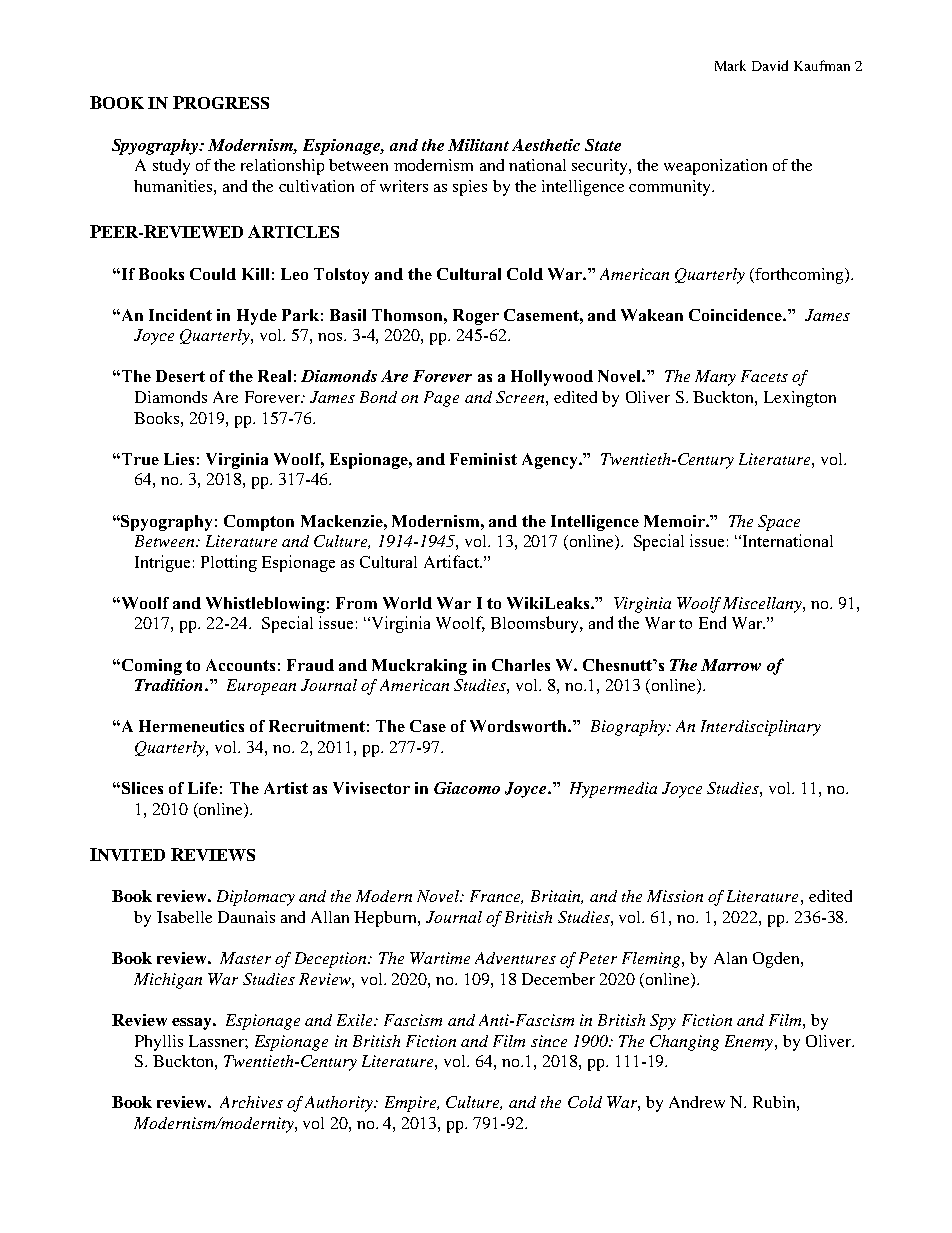  Describe the element at coordinates (203, 788) in the screenshot. I see `Life` at that location.
